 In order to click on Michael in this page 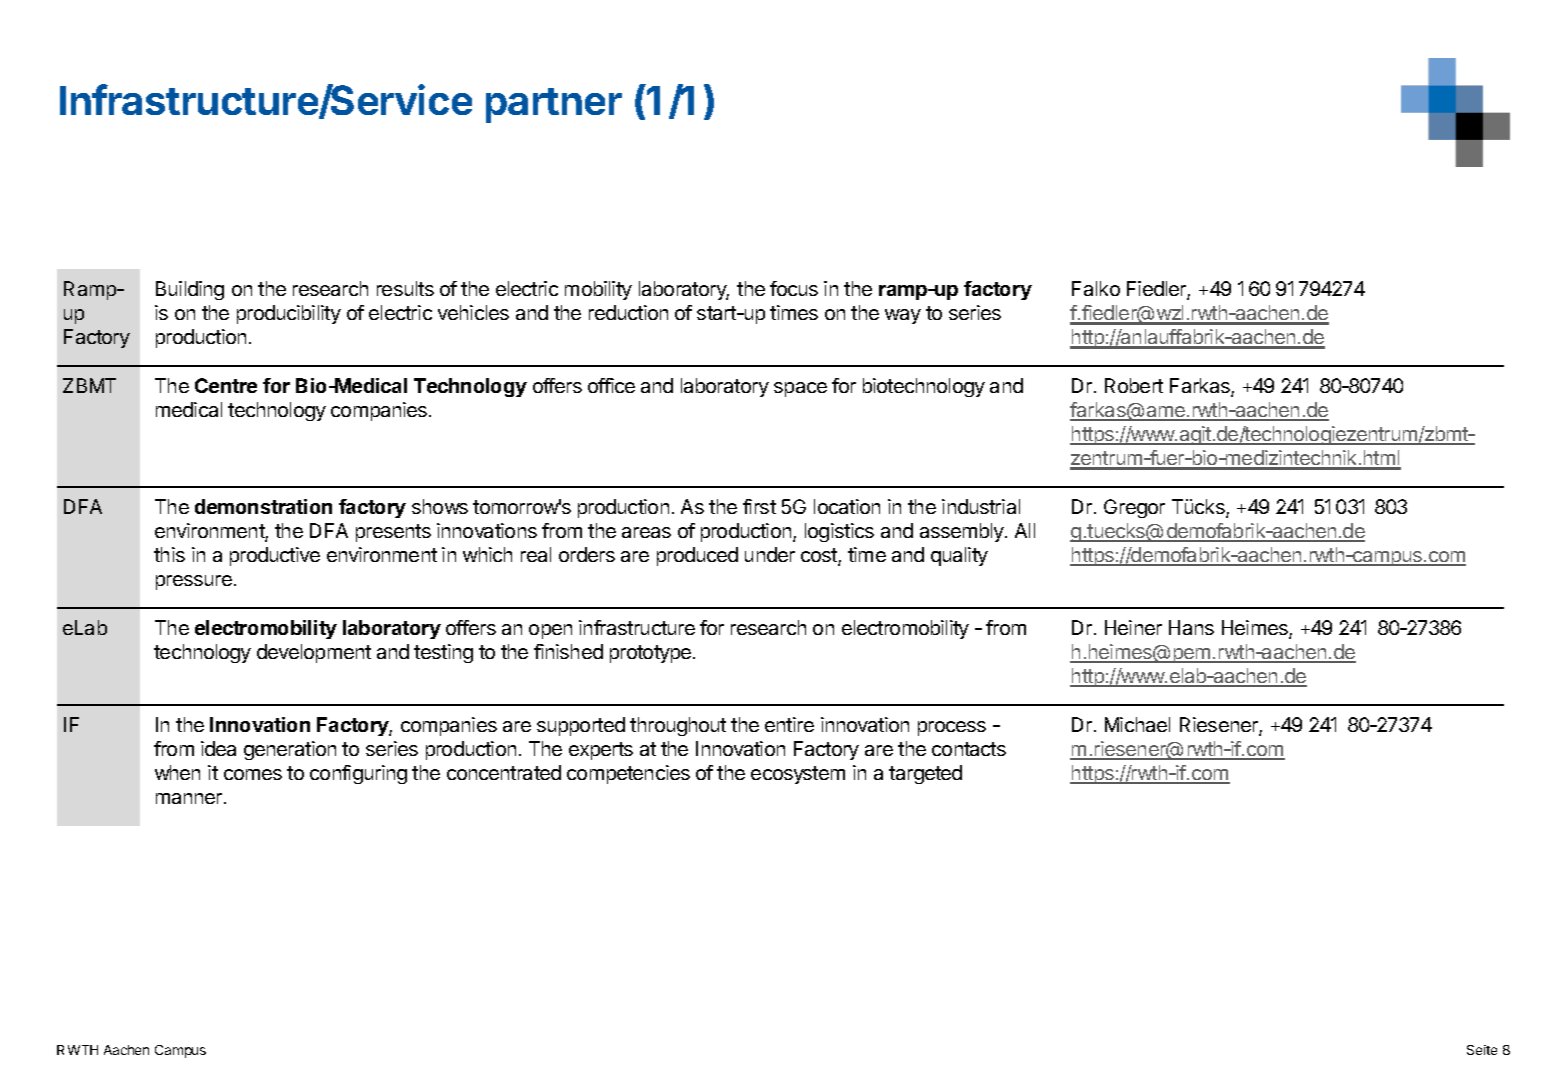, I will do `click(1137, 724)`.
